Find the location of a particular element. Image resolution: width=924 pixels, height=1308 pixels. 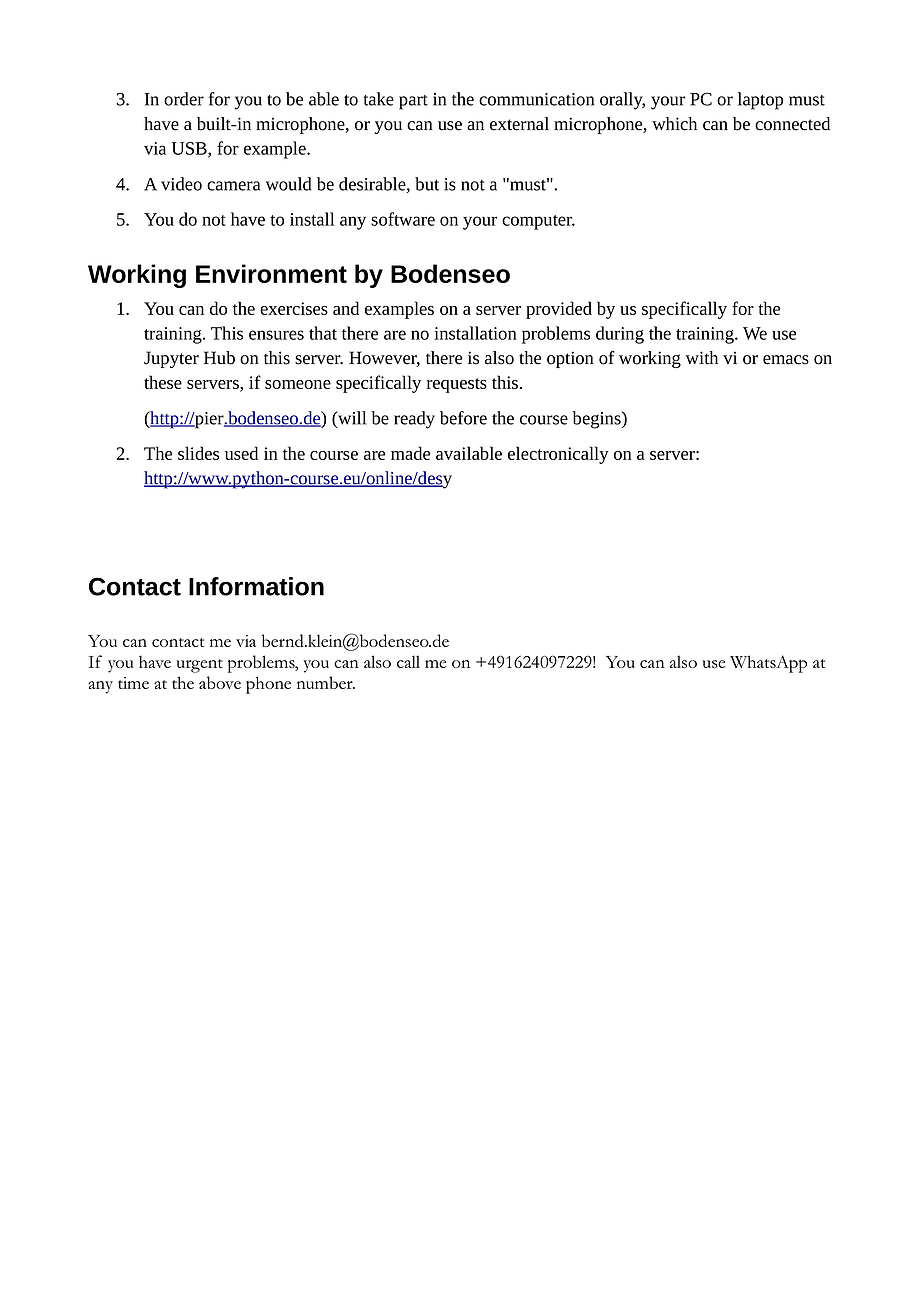

part is located at coordinates (413, 102).
